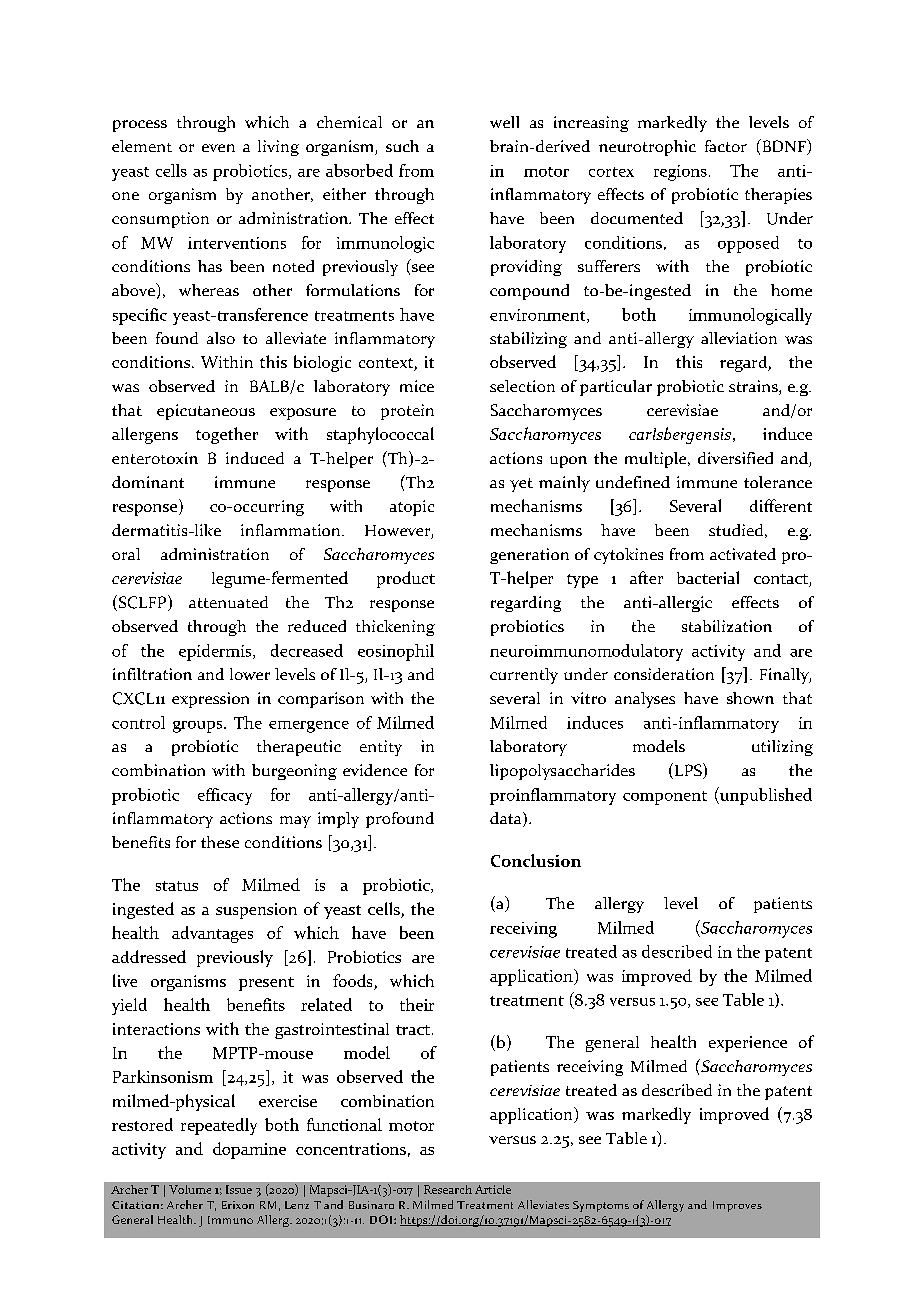 The height and width of the screenshot is (1308, 924). I want to click on Research, so click(448, 1189).
